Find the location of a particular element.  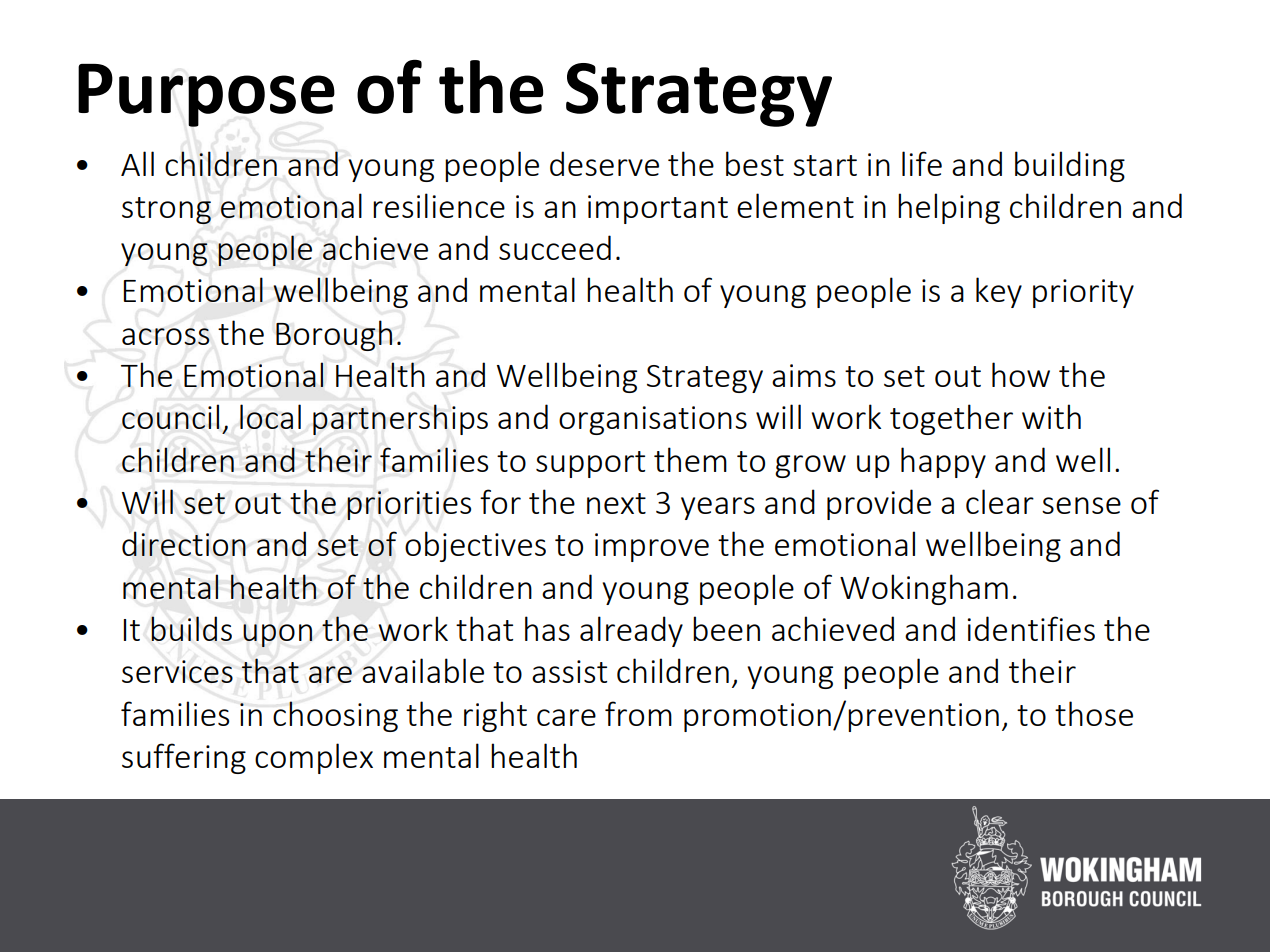

life is located at coordinates (922, 163).
